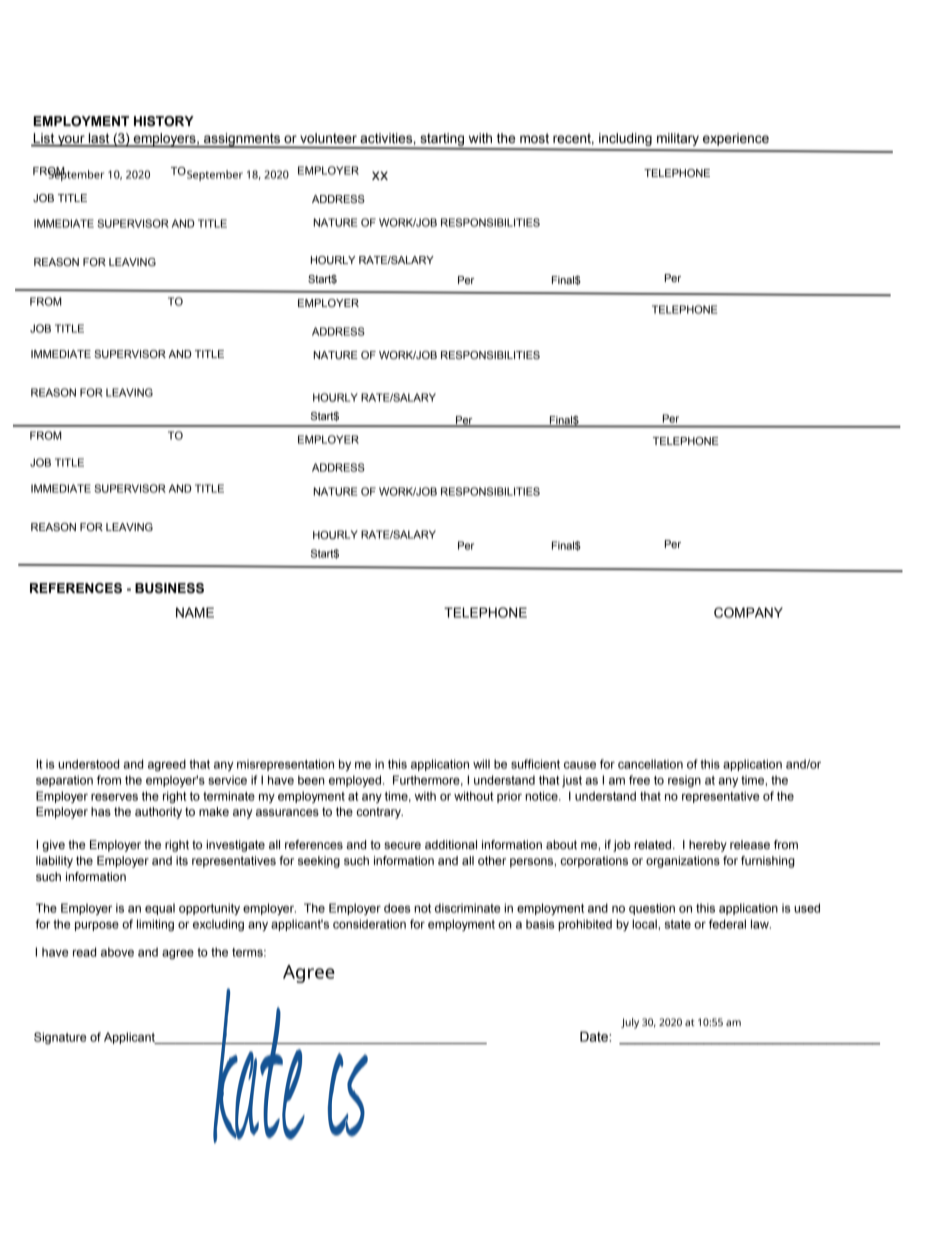 Image resolution: width=952 pixels, height=1233 pixels. I want to click on NAME, so click(195, 612).
